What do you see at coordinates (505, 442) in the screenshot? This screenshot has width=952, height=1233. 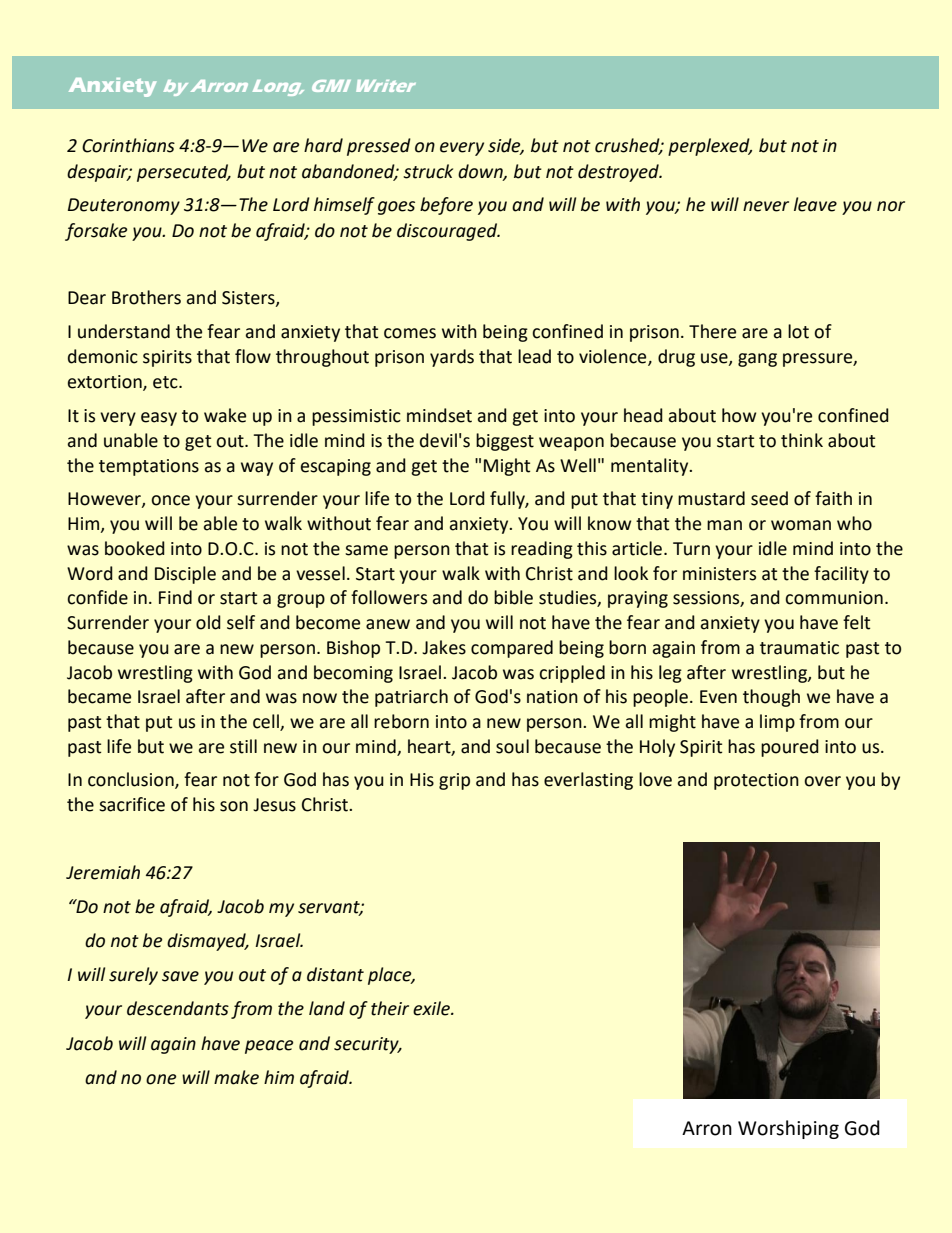 I see `biggest` at bounding box center [505, 442].
